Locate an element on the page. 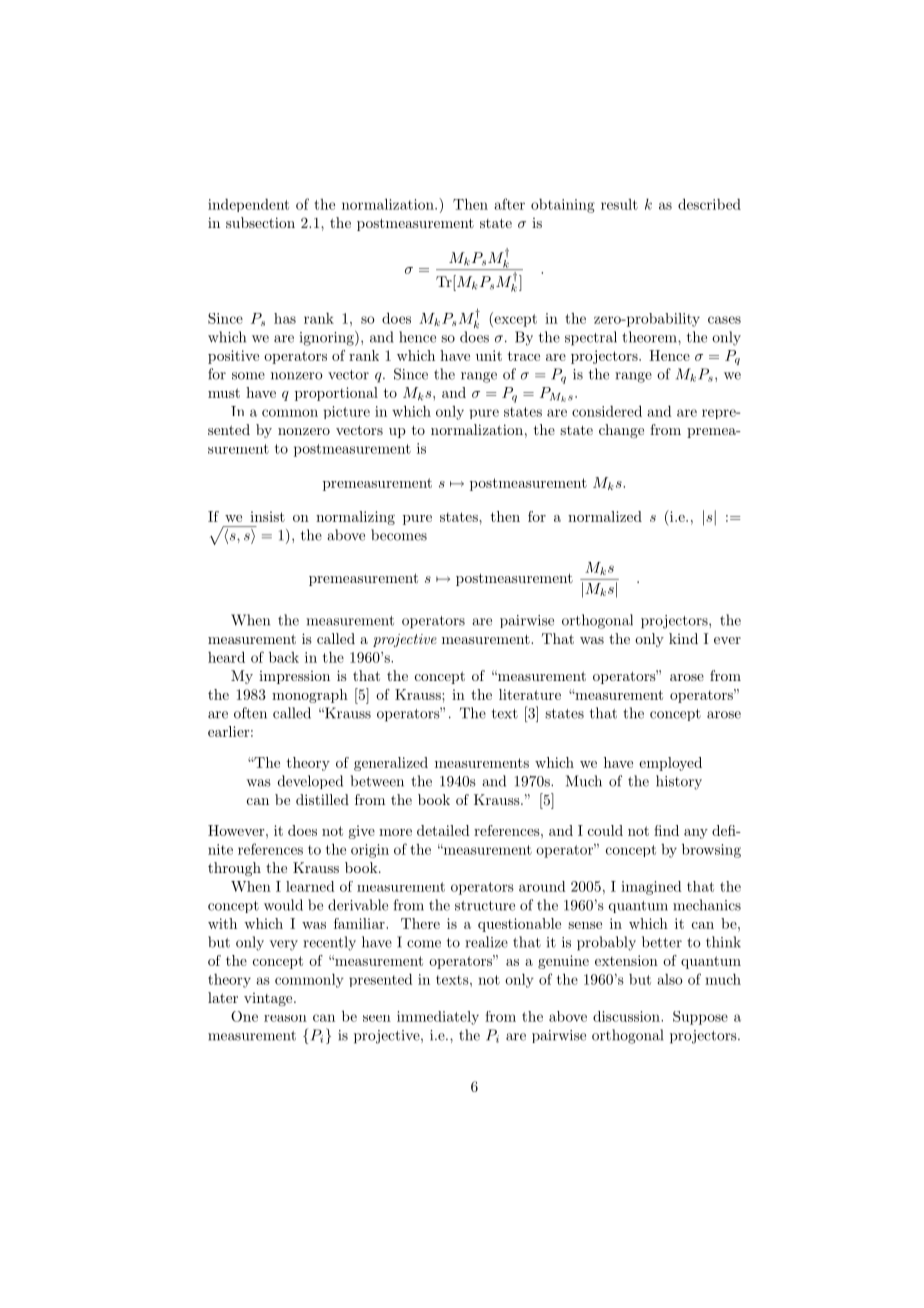  result is located at coordinates (619, 204).
